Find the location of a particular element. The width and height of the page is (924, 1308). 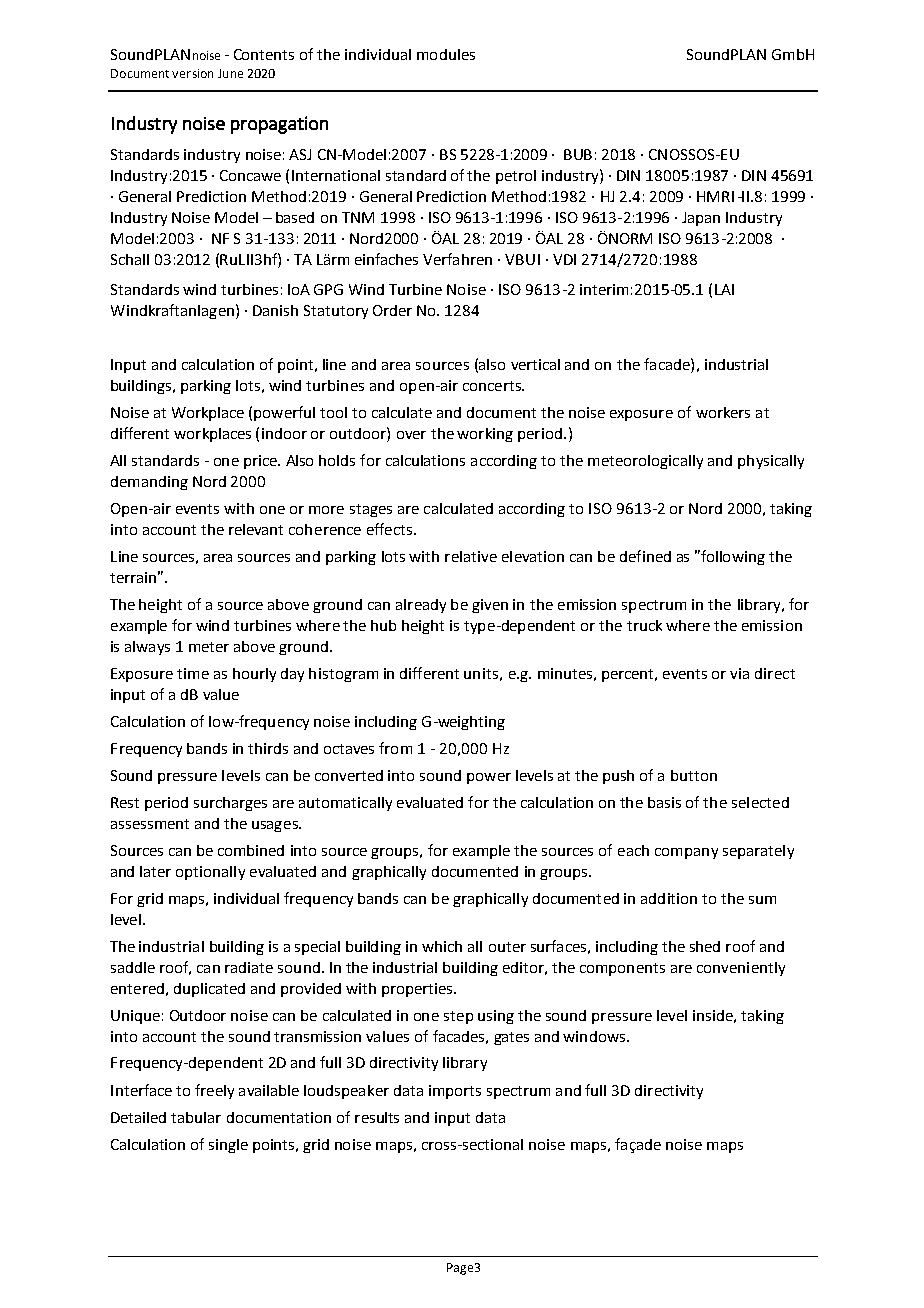

company is located at coordinates (686, 853).
